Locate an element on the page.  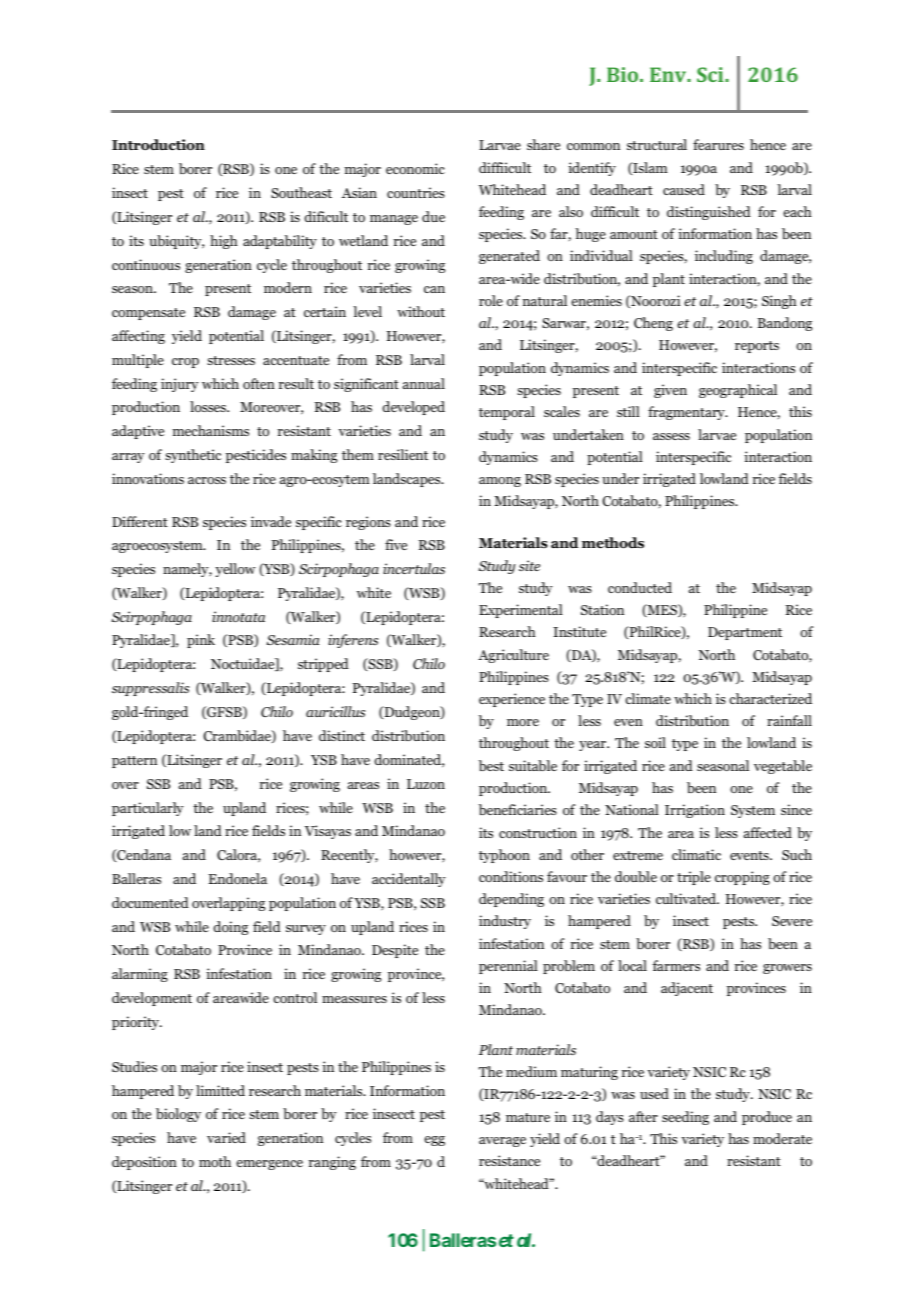
pink is located at coordinates (201, 641).
